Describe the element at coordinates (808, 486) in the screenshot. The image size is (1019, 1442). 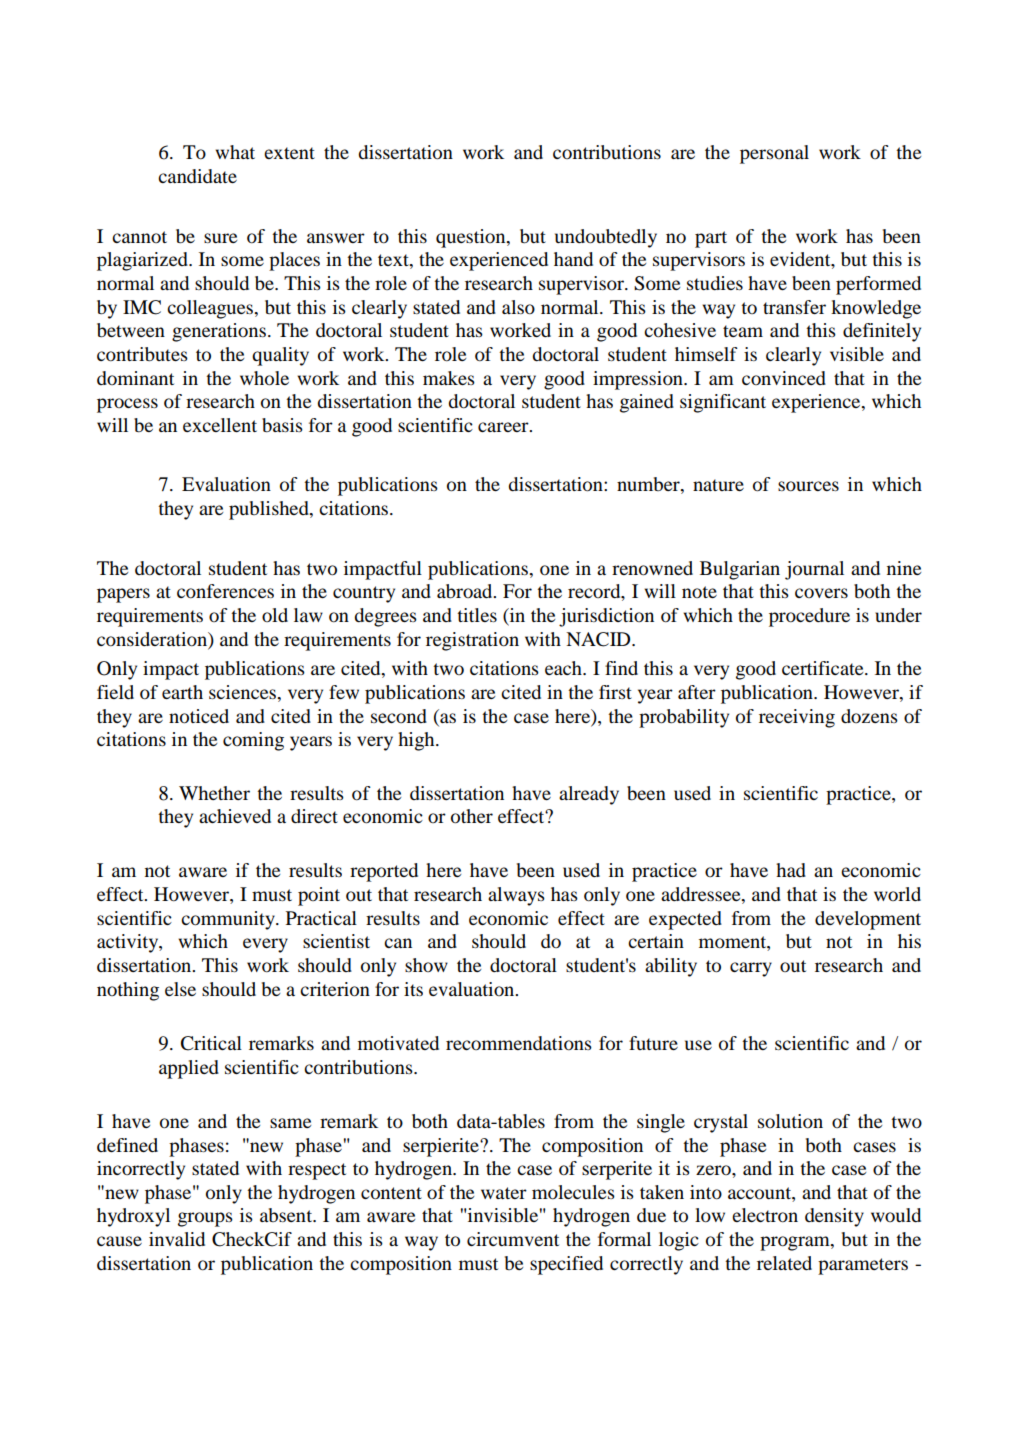
I see `sources` at that location.
